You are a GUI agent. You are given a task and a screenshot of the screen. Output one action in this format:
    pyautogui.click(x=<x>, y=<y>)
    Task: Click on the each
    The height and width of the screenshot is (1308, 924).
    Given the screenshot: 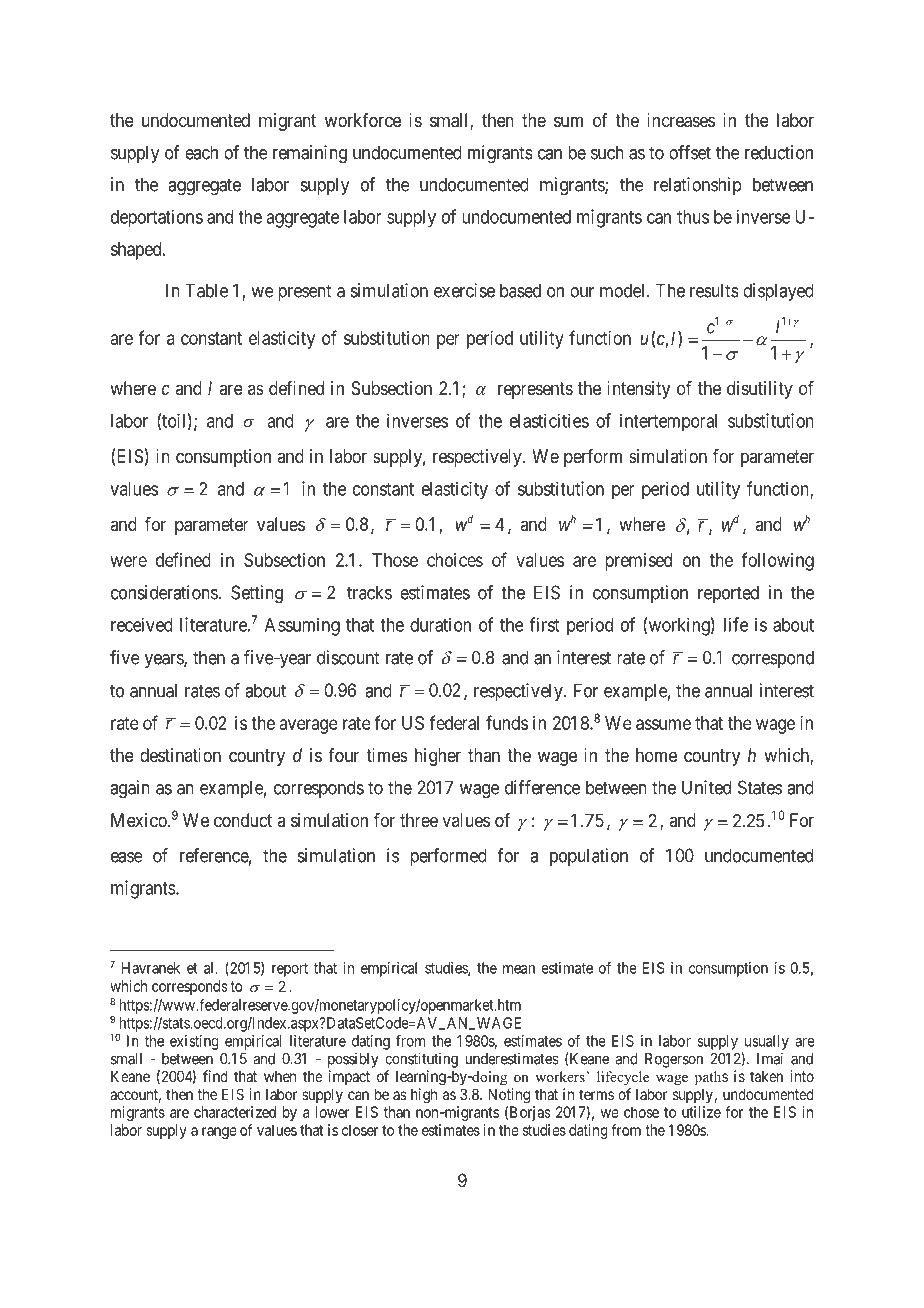 What is the action you would take?
    pyautogui.click(x=201, y=152)
